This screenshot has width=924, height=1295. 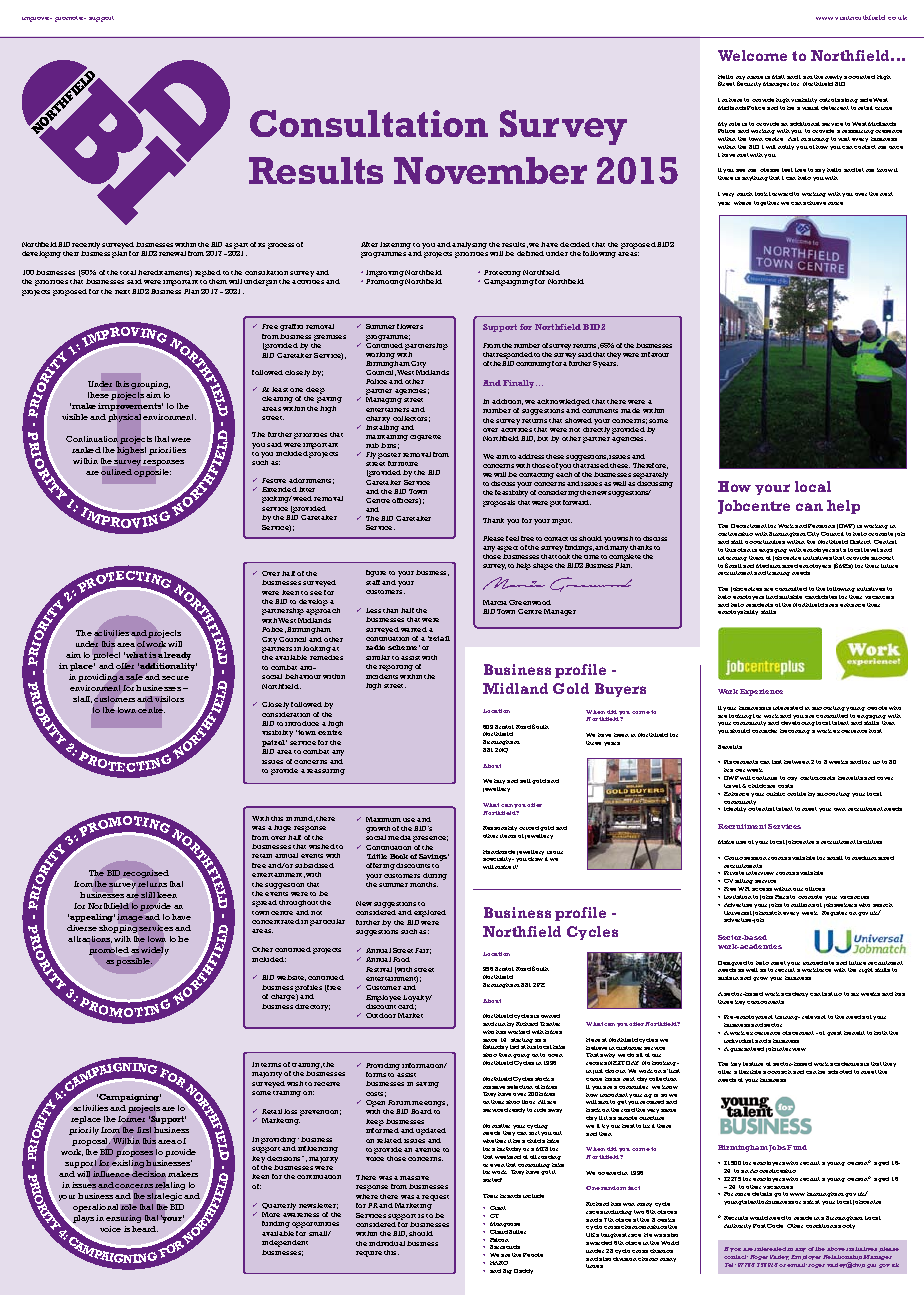 I want to click on November, so click(x=490, y=170).
